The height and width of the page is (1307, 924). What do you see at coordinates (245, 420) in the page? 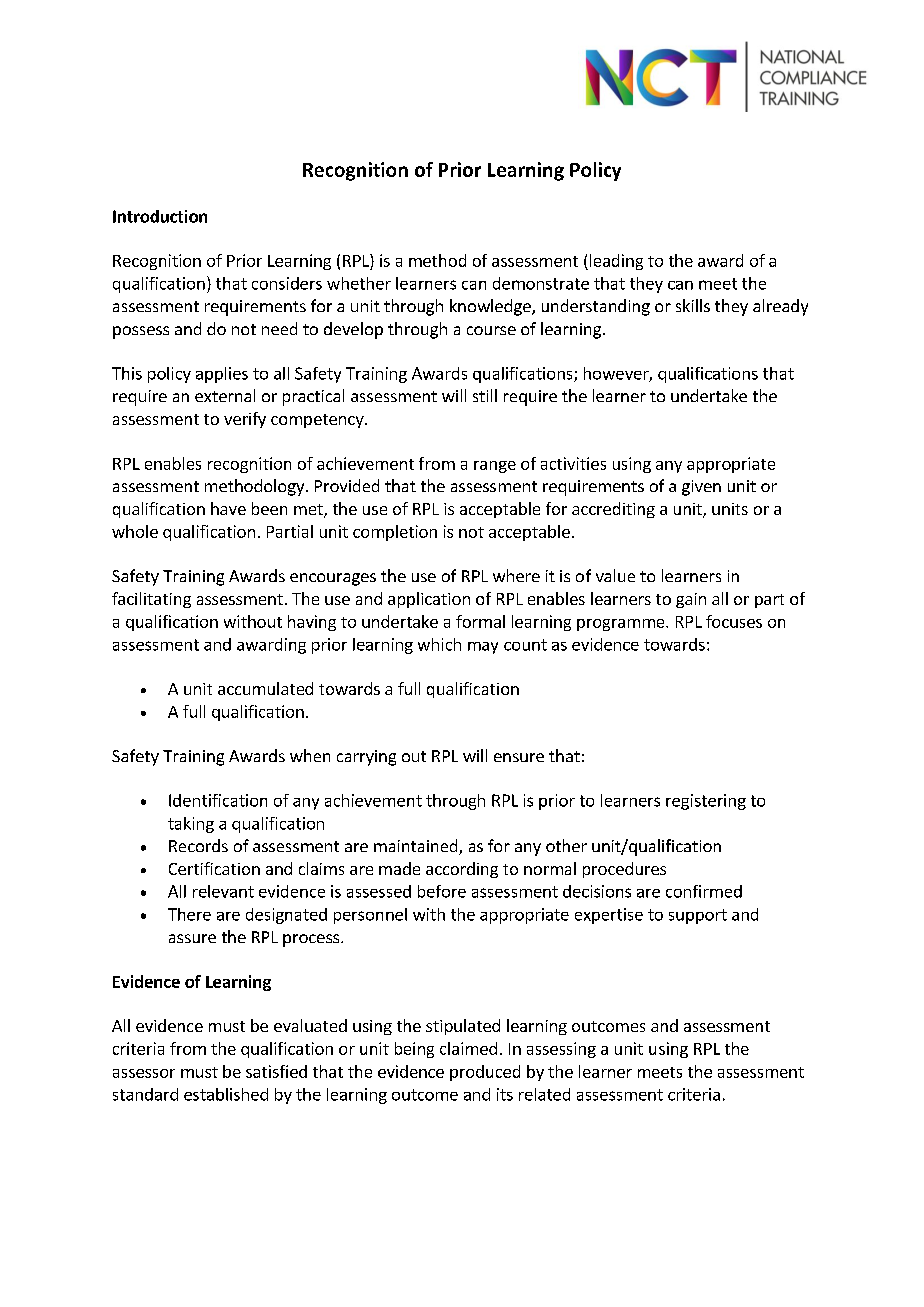
I see `verify` at bounding box center [245, 420].
